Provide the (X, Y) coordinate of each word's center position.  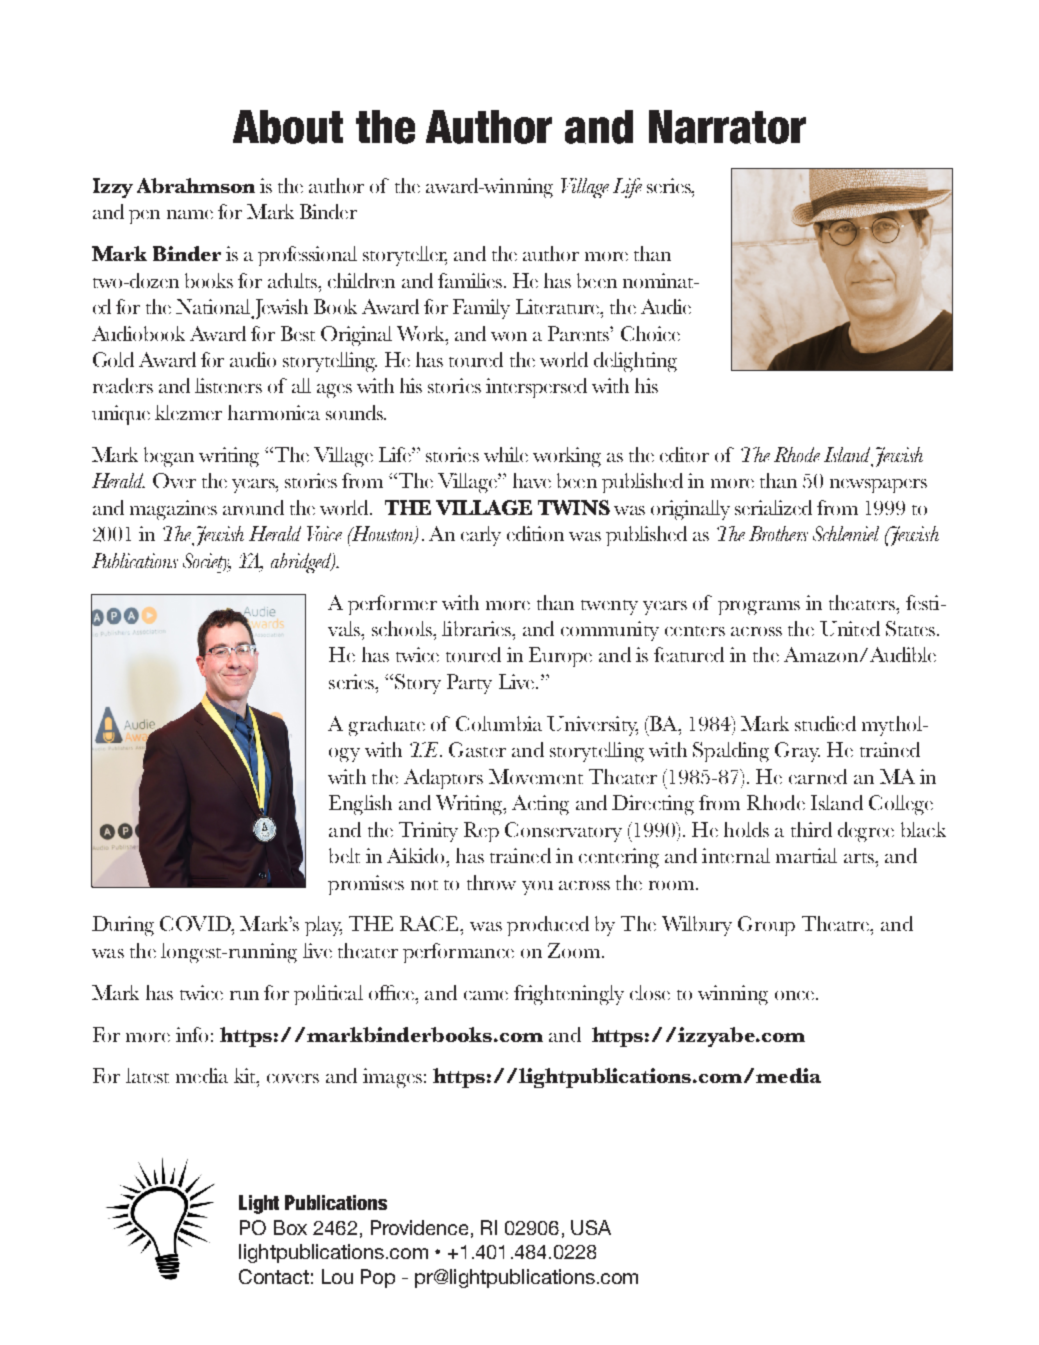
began (169, 457)
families (470, 280)
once (794, 995)
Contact (274, 1276)
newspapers (878, 486)
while (506, 454)
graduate (387, 726)
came (486, 995)
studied (825, 723)
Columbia (499, 723)
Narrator (727, 127)
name (190, 214)
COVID (196, 923)
